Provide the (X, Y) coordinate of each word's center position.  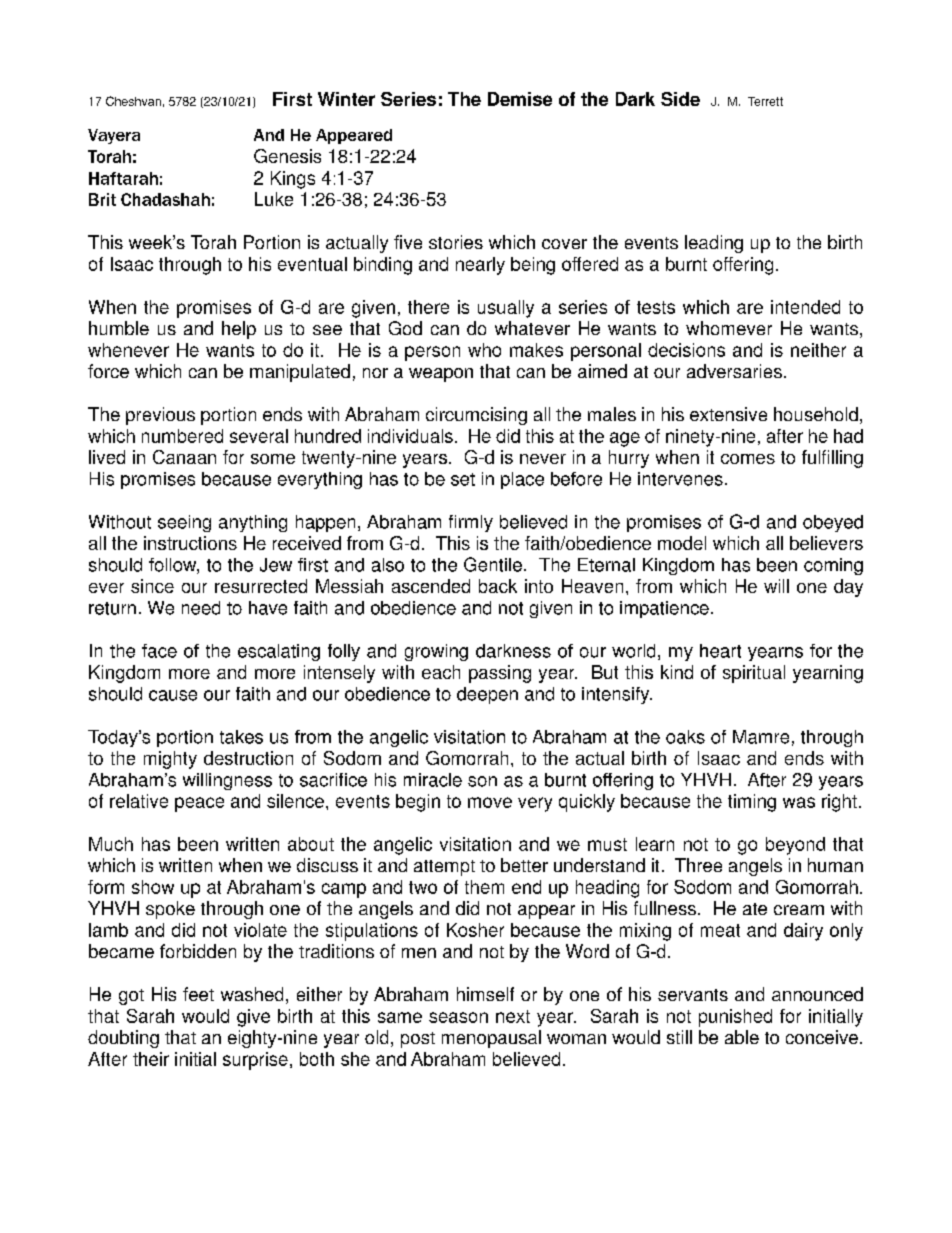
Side (680, 99)
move (490, 802)
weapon (441, 375)
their (151, 1059)
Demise (520, 99)
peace (199, 804)
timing (752, 803)
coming (833, 566)
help (239, 330)
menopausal (491, 1039)
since (152, 586)
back (498, 586)
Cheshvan (133, 101)
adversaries (734, 371)
